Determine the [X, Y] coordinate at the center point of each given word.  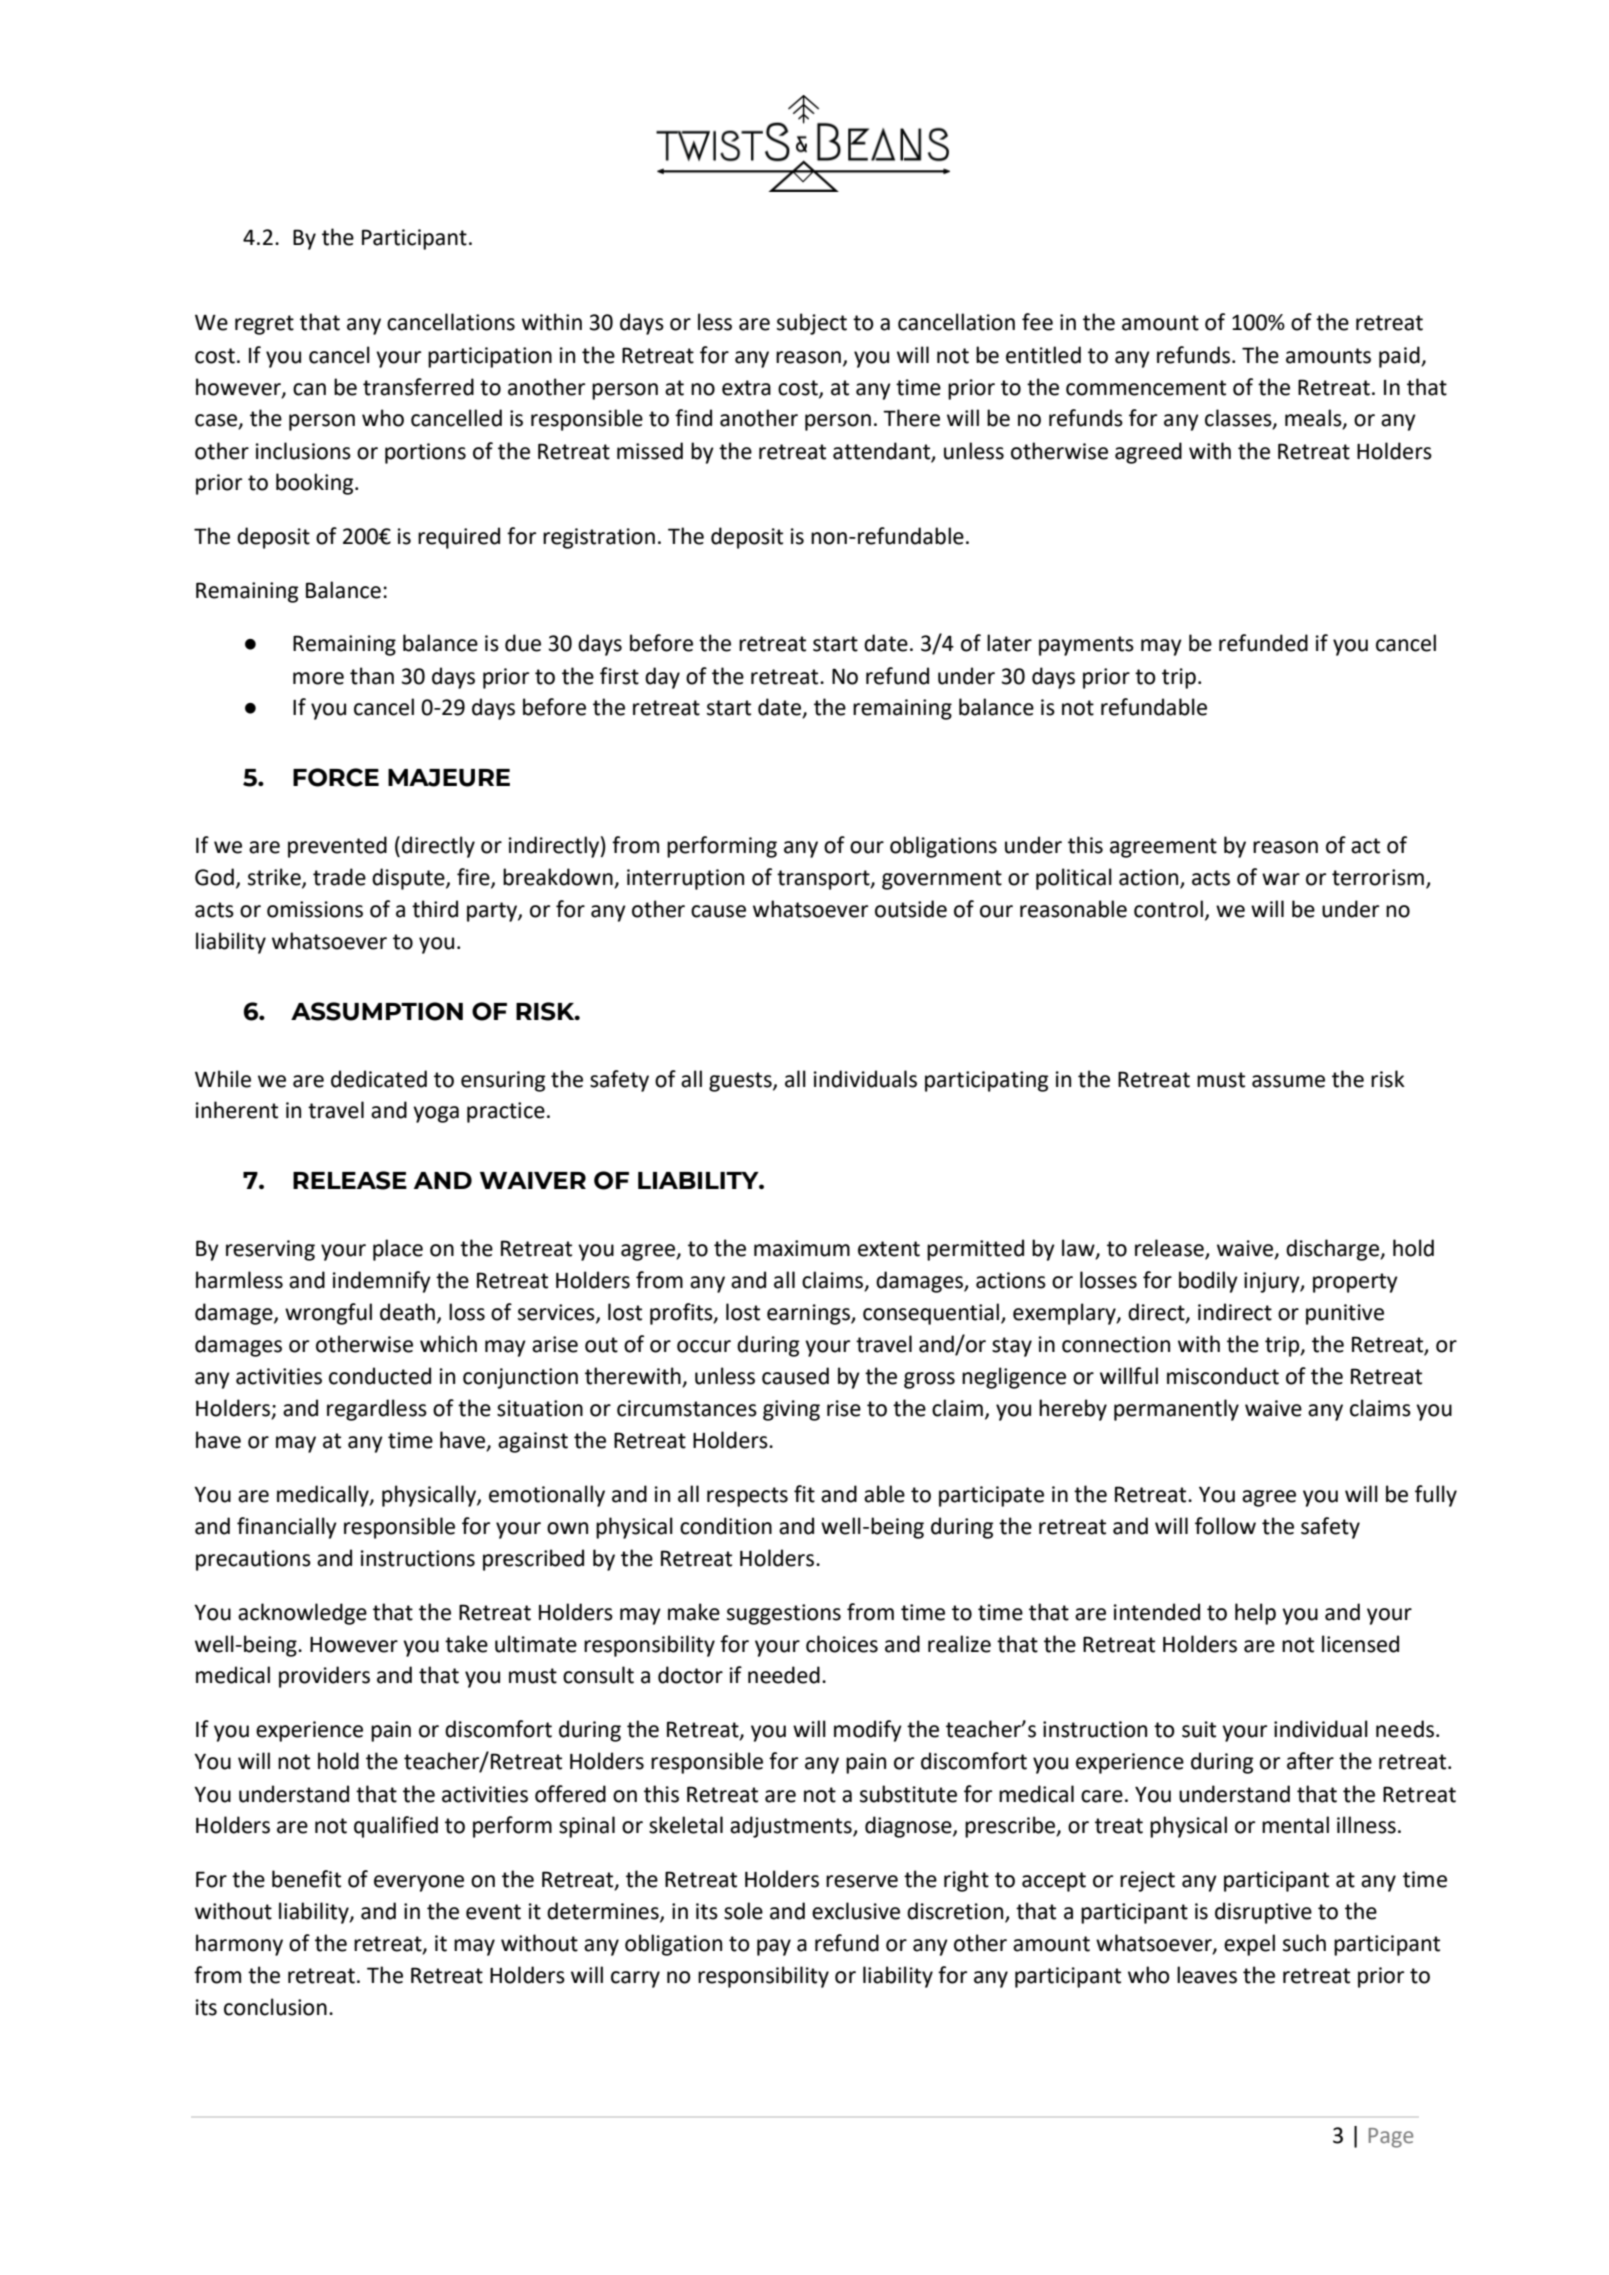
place [398, 1250]
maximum [802, 1248]
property [1355, 1283]
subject [812, 324]
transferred [418, 387]
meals [1314, 419]
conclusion [275, 2007]
